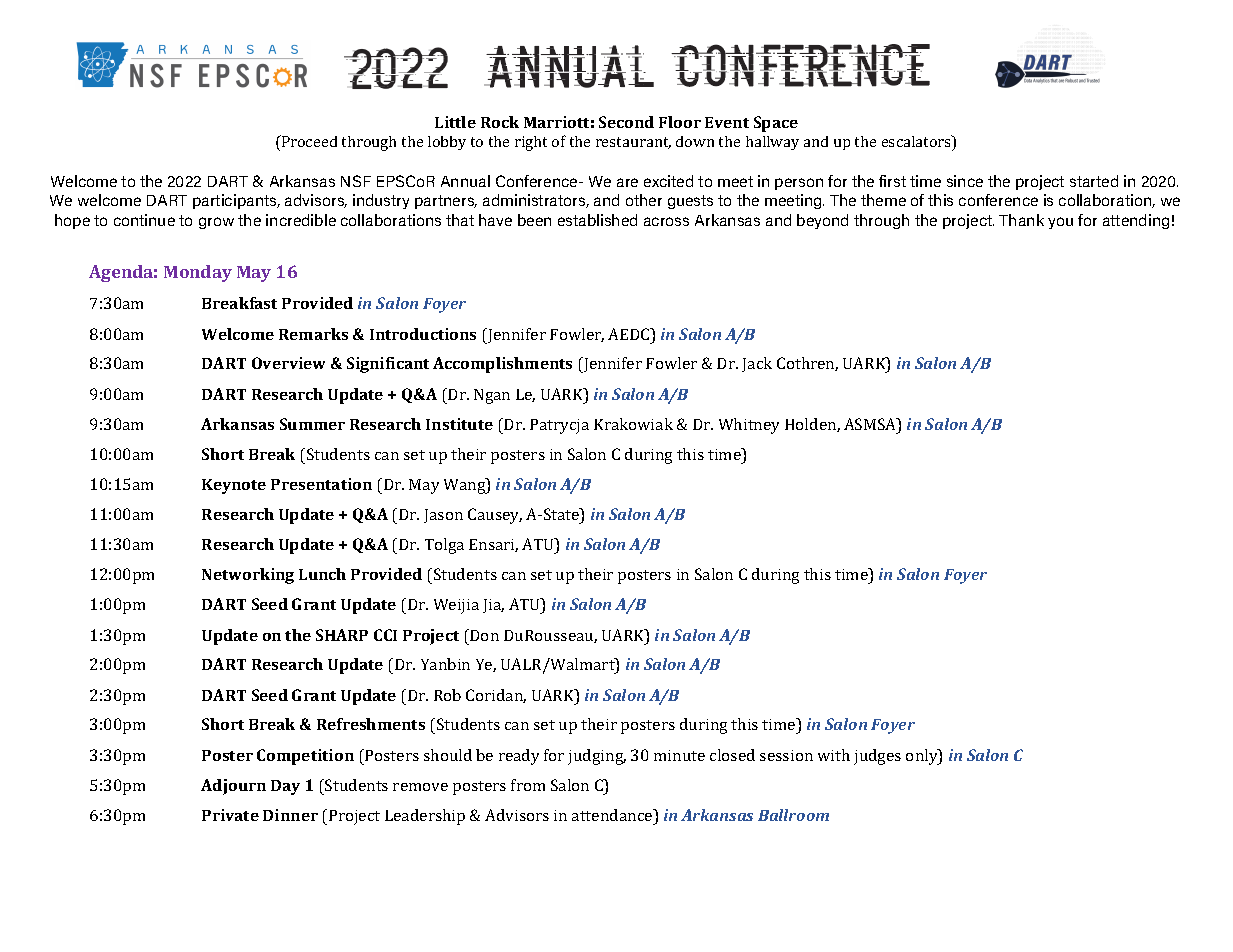 This page has height=952, width=1233. I want to click on Private, so click(230, 815).
